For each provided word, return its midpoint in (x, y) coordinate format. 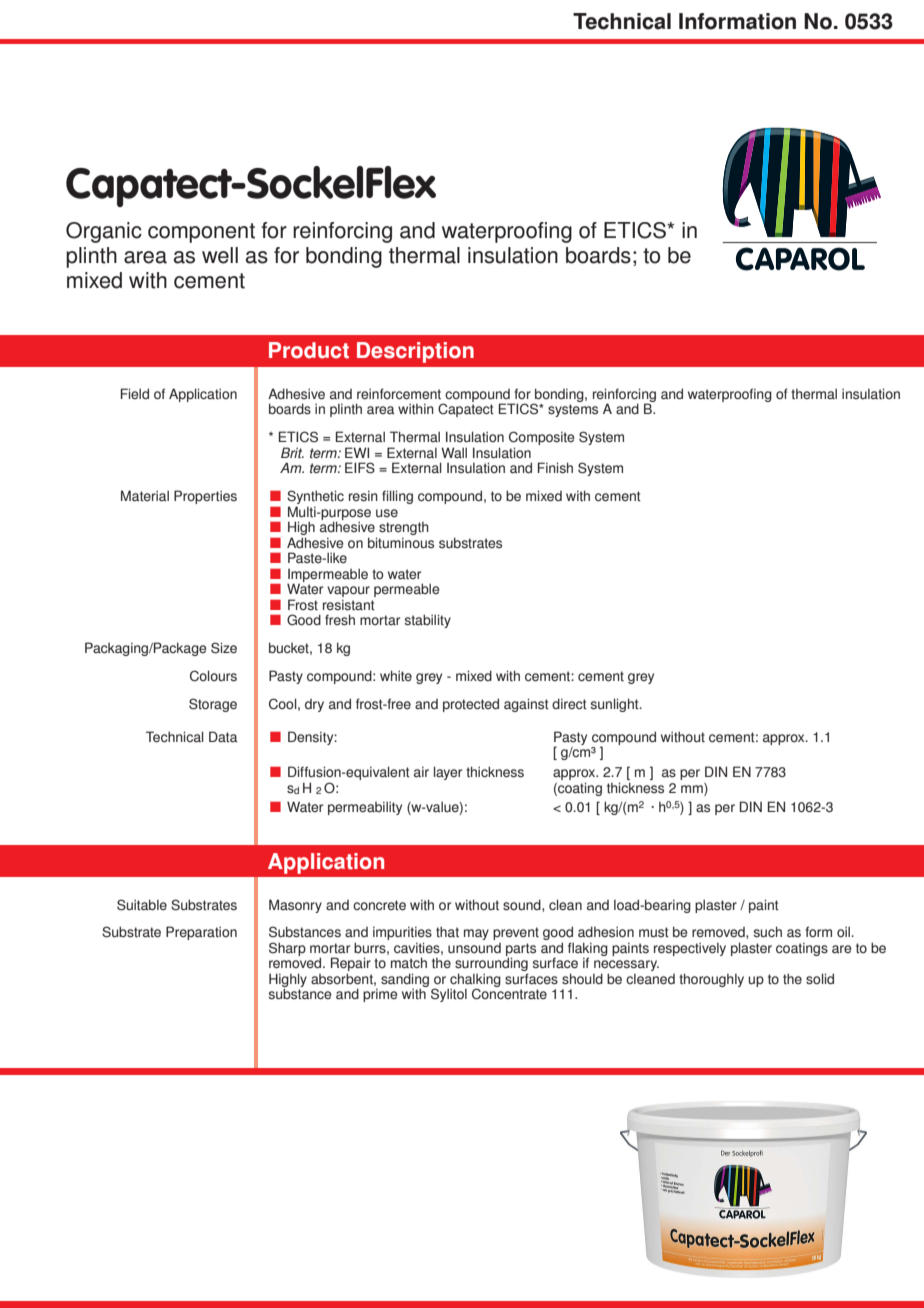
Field (135, 393)
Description (415, 352)
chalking (474, 981)
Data (223, 737)
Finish (555, 468)
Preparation (201, 933)
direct (569, 704)
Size (224, 648)
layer (448, 773)
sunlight (616, 705)
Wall (454, 452)
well (220, 255)
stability (428, 621)
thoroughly (711, 980)
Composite (542, 439)
